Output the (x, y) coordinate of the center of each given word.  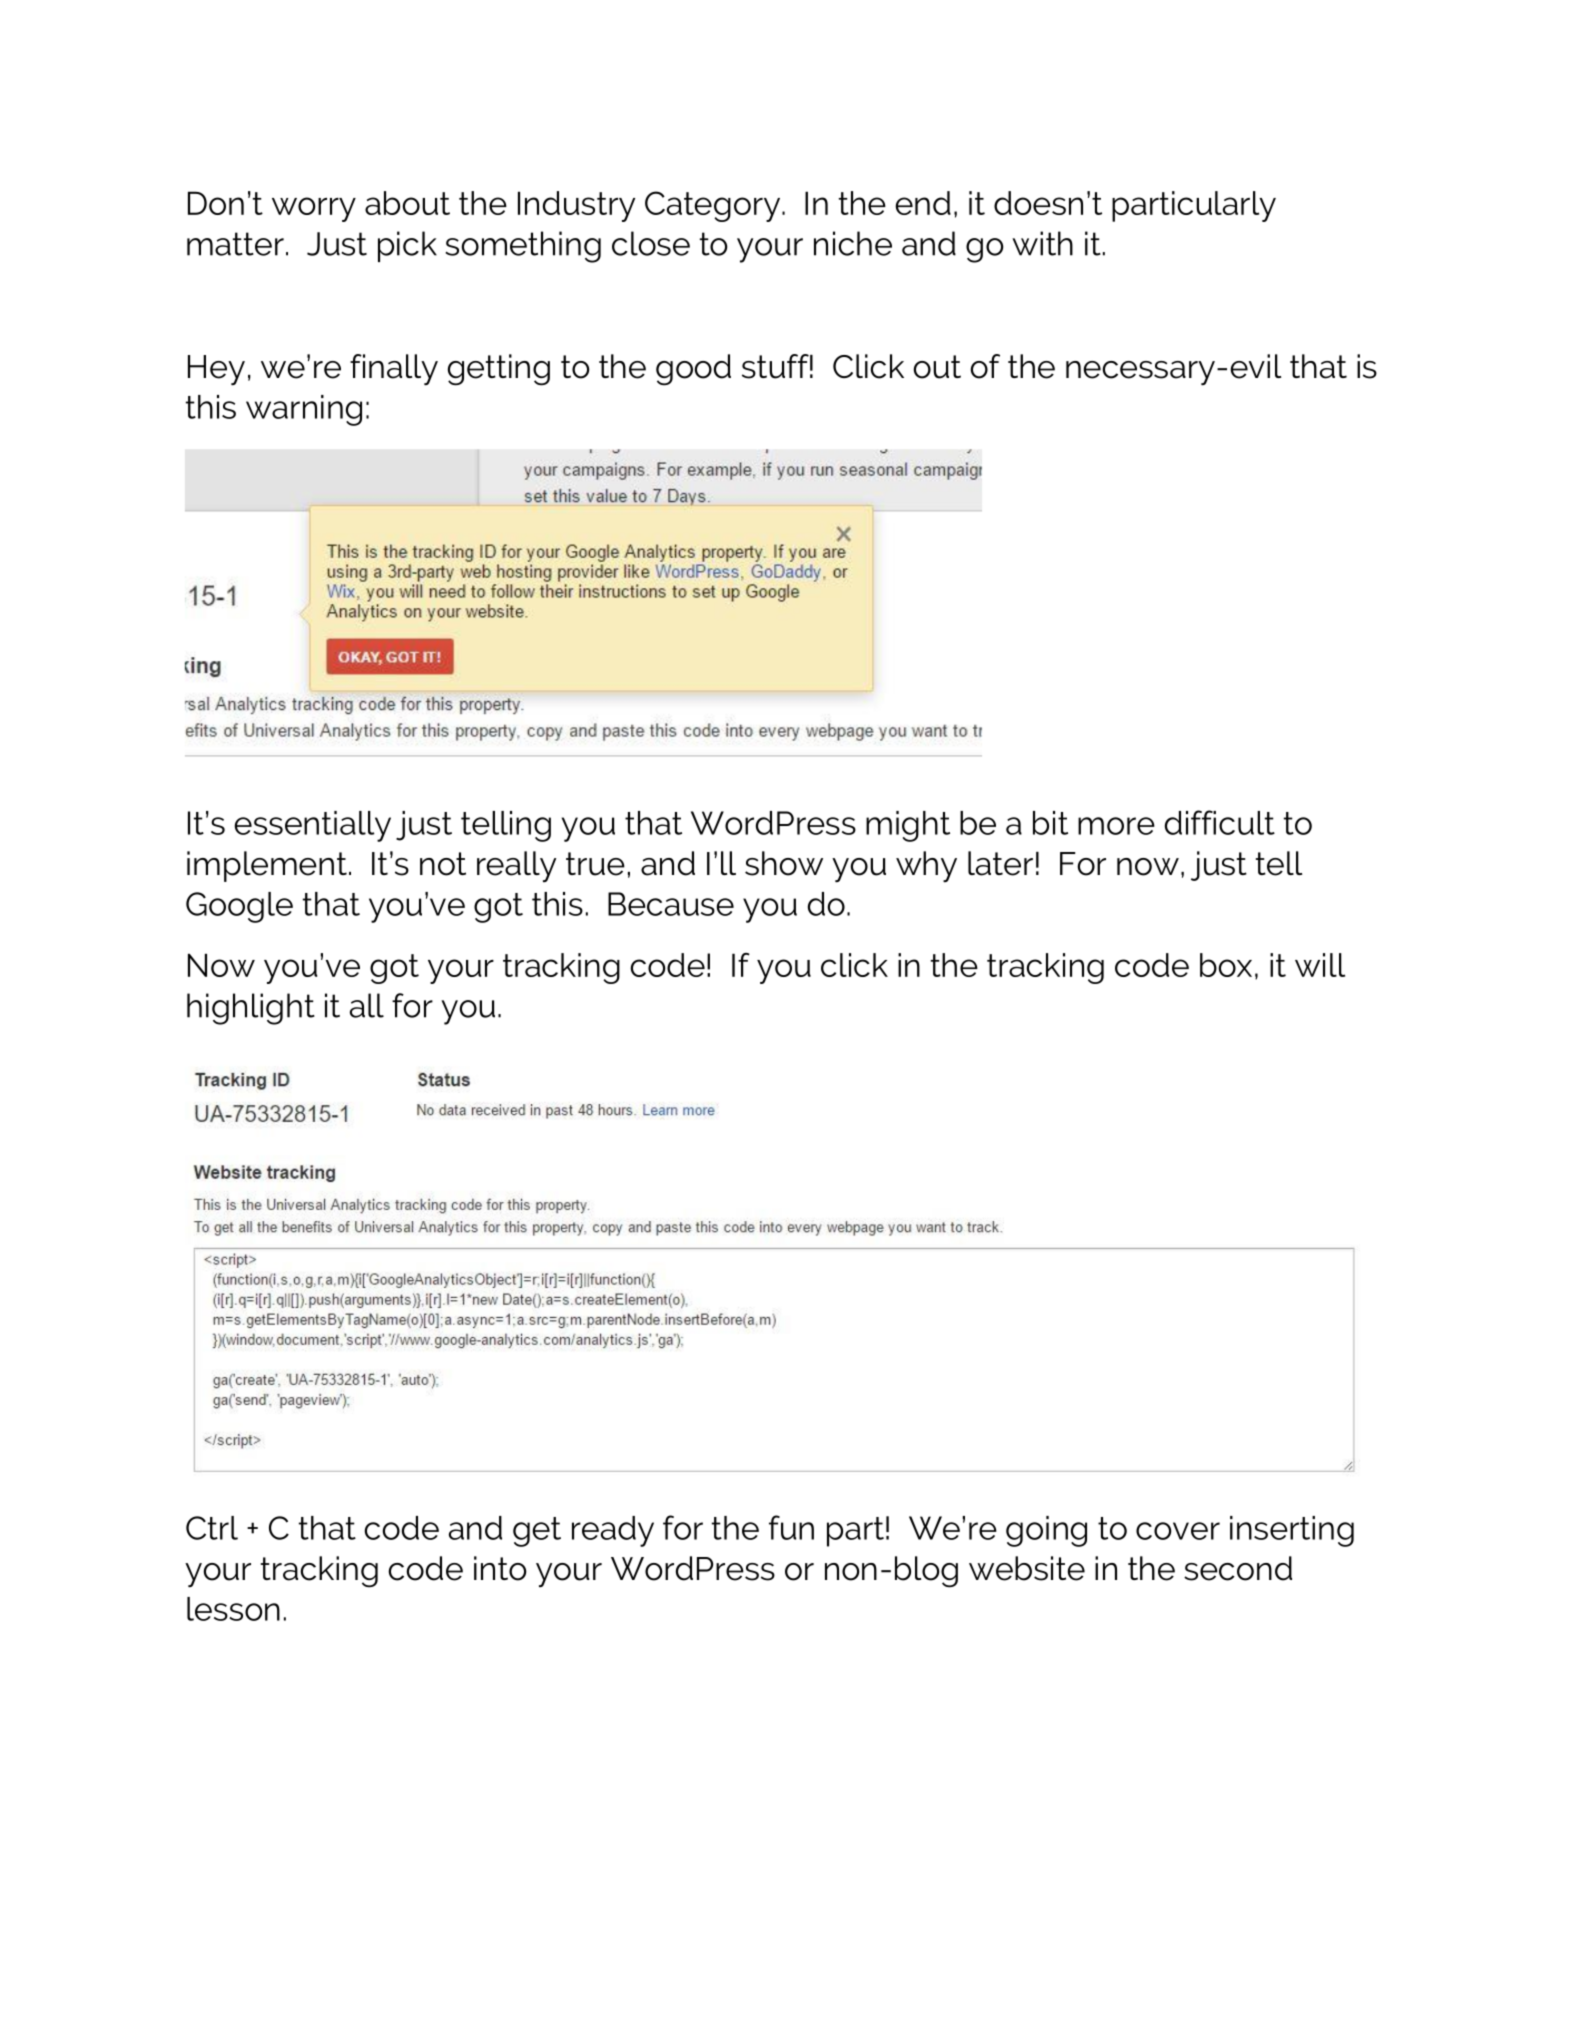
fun (791, 1527)
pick (407, 246)
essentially (312, 826)
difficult (1220, 822)
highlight (251, 1009)
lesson (233, 1609)
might (908, 826)
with (1042, 243)
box (1226, 965)
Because (671, 904)
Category (712, 206)
